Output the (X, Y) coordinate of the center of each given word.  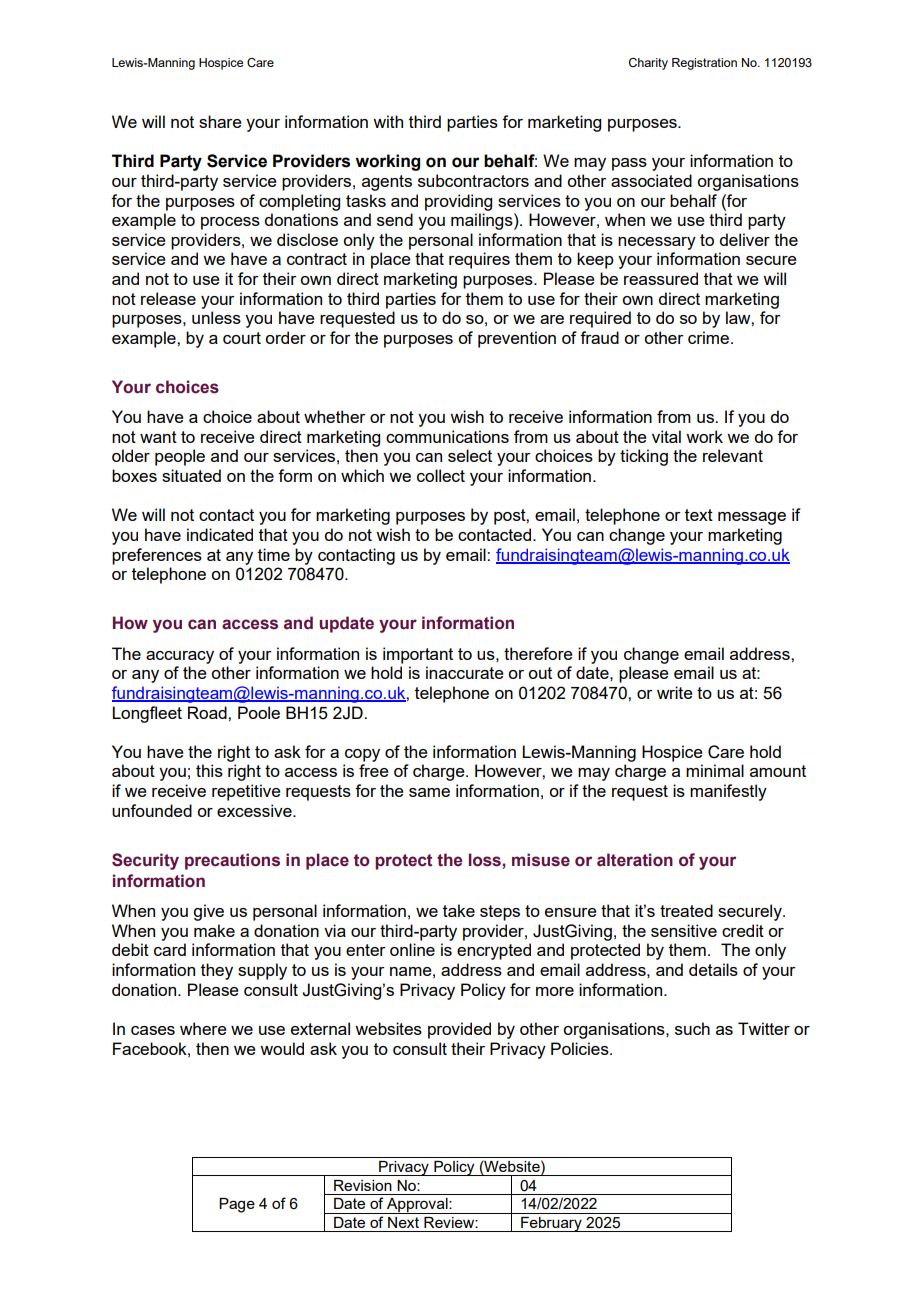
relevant (733, 455)
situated (191, 475)
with (388, 121)
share (220, 121)
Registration (704, 64)
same (429, 792)
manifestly (728, 792)
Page (237, 1205)
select (470, 455)
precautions (232, 861)
